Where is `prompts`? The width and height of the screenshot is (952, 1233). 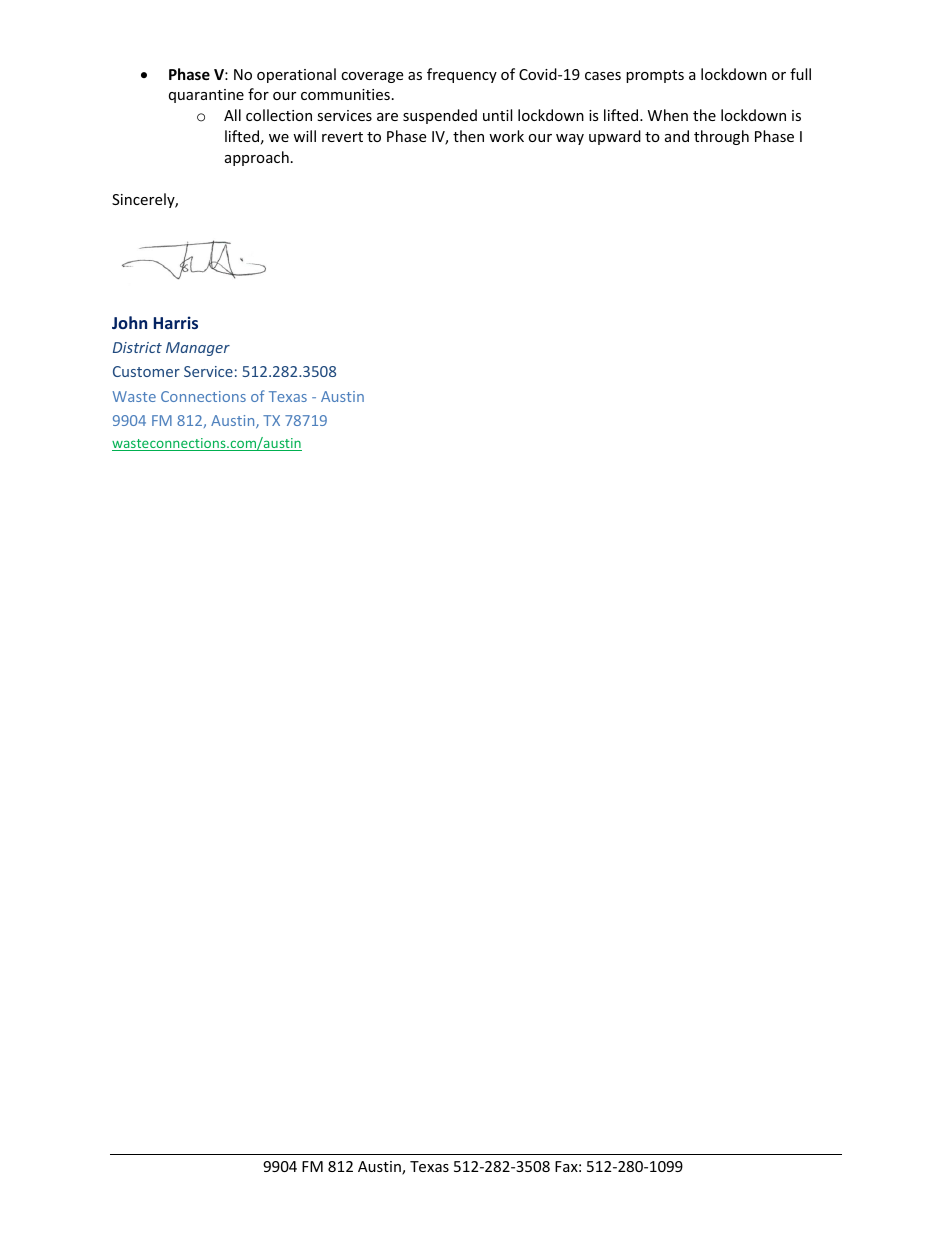
prompts is located at coordinates (655, 76).
